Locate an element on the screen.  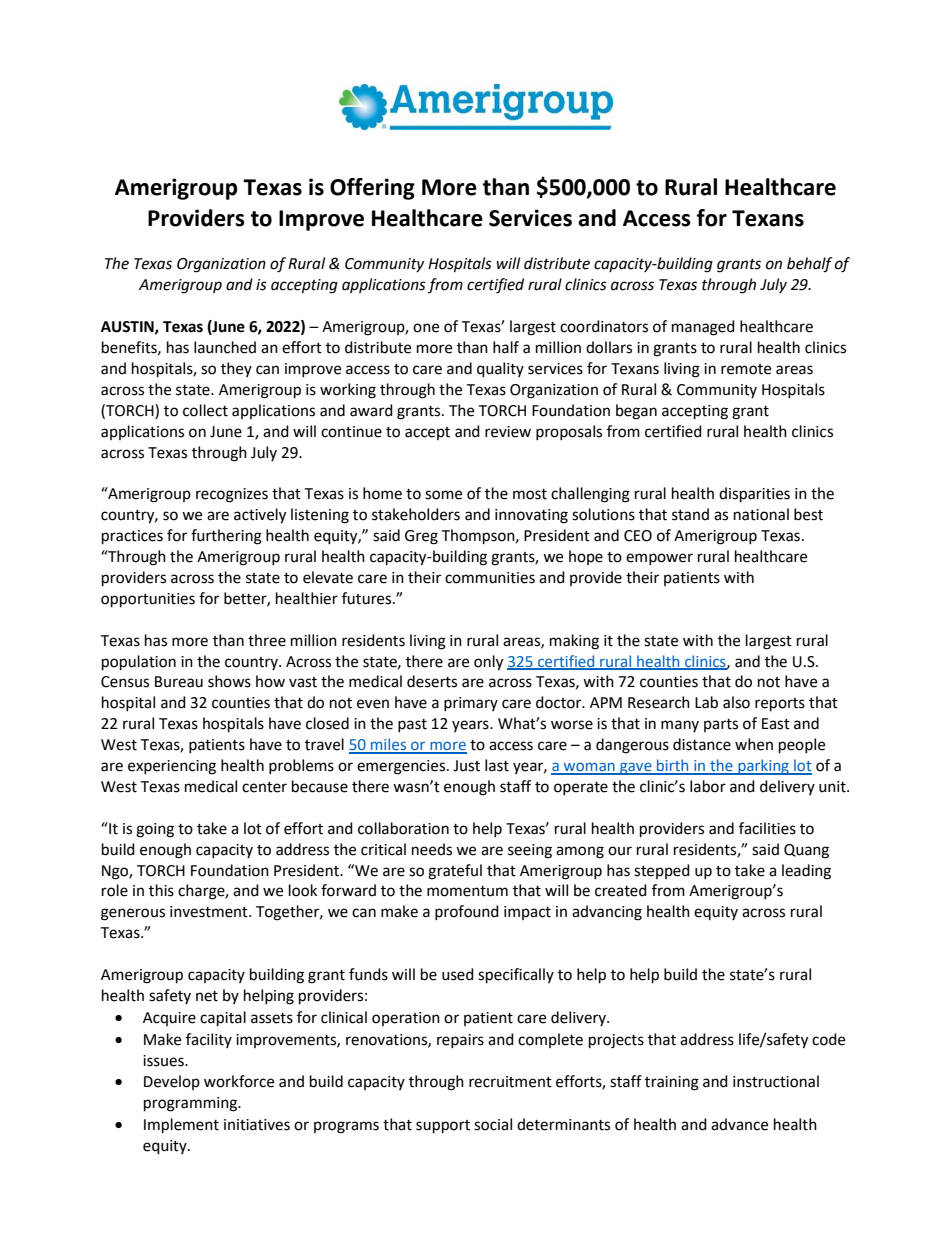
advance is located at coordinates (739, 1124).
